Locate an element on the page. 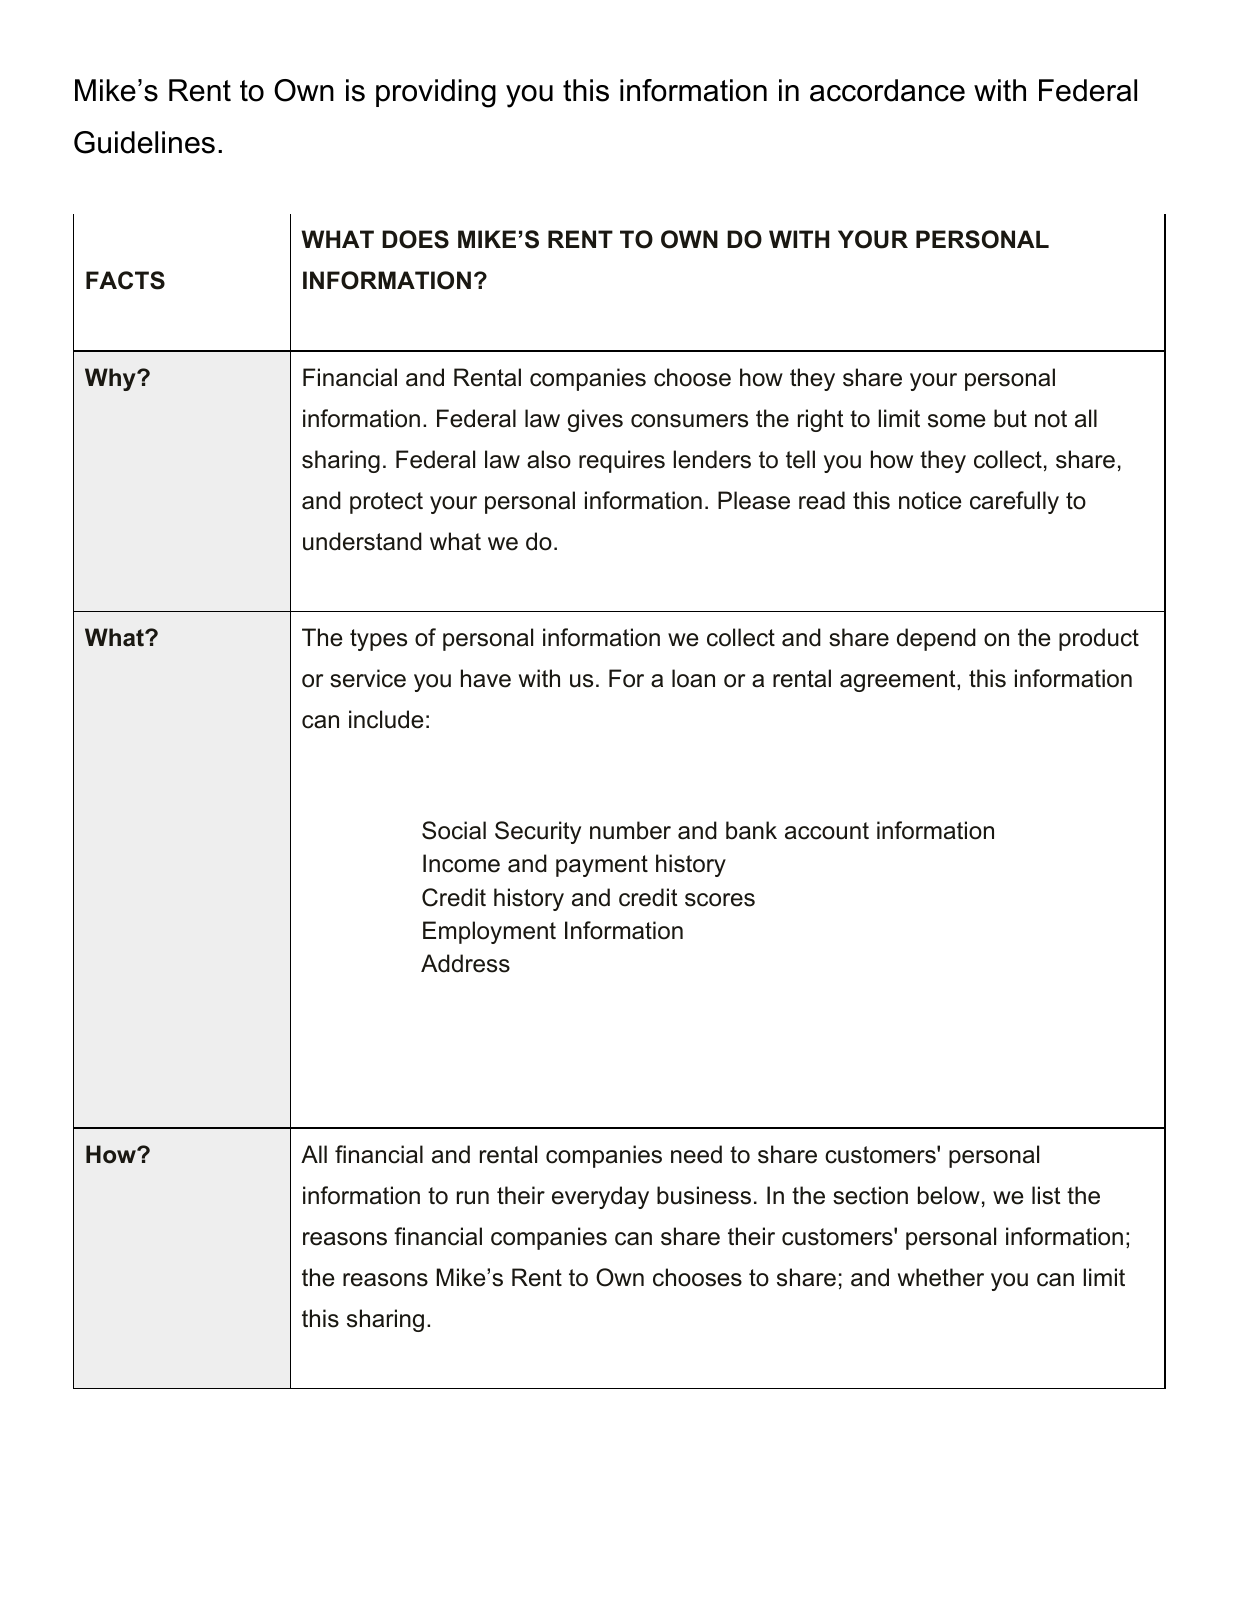 This image has height=1600, width=1237. accordance is located at coordinates (887, 90).
